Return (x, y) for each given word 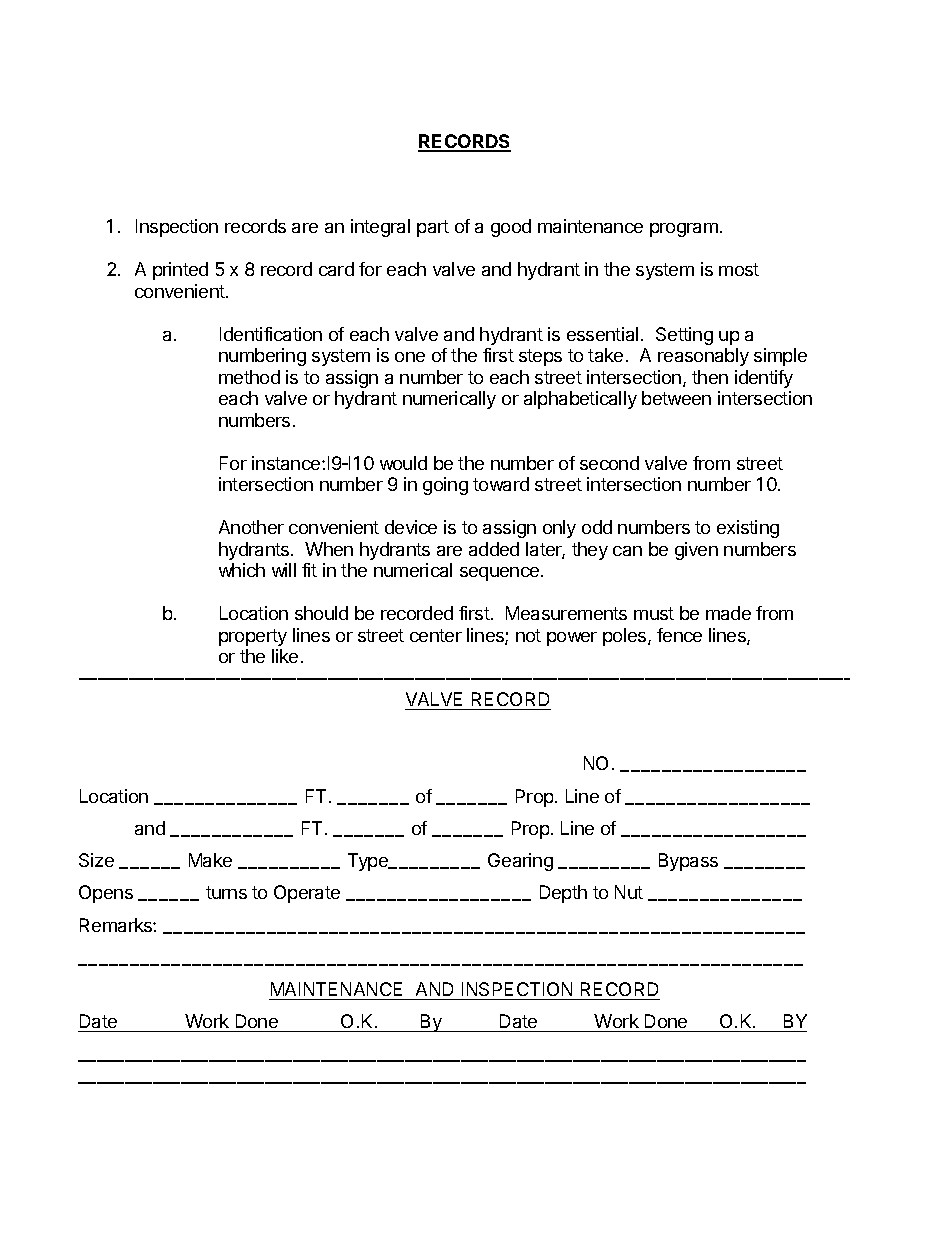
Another (251, 527)
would (403, 463)
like (285, 656)
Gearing (520, 862)
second (609, 463)
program (684, 230)
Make (210, 860)
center (436, 635)
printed (180, 271)
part (433, 228)
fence (679, 635)
